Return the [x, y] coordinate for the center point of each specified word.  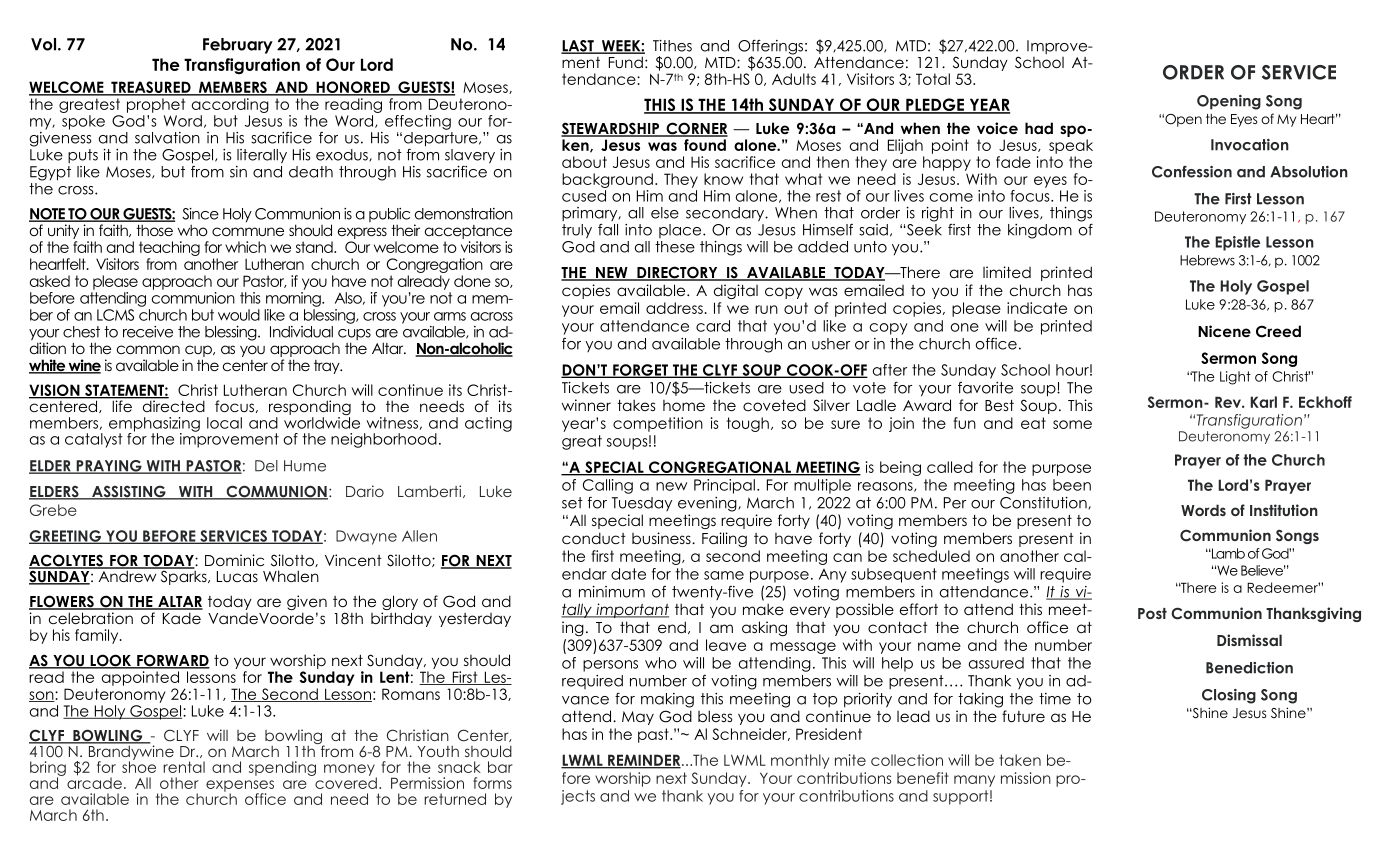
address [674, 308]
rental [184, 767]
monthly [800, 761]
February [238, 46]
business [662, 538]
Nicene [1224, 331]
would [239, 315]
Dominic [234, 560]
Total [933, 79]
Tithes [672, 46]
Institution [1284, 510]
